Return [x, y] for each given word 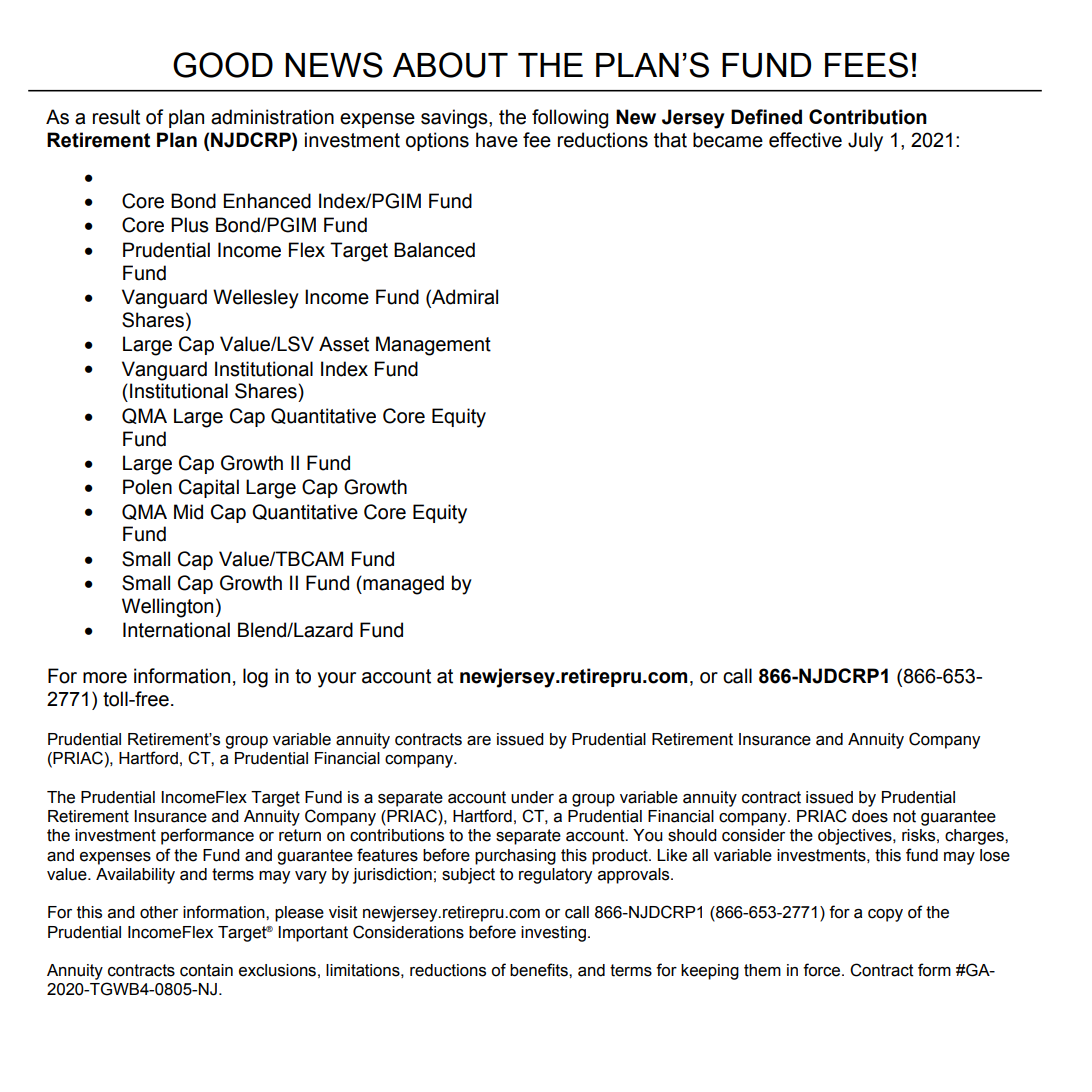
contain [206, 970]
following [570, 119]
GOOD [223, 65]
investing [553, 934]
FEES [866, 65]
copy [885, 915]
